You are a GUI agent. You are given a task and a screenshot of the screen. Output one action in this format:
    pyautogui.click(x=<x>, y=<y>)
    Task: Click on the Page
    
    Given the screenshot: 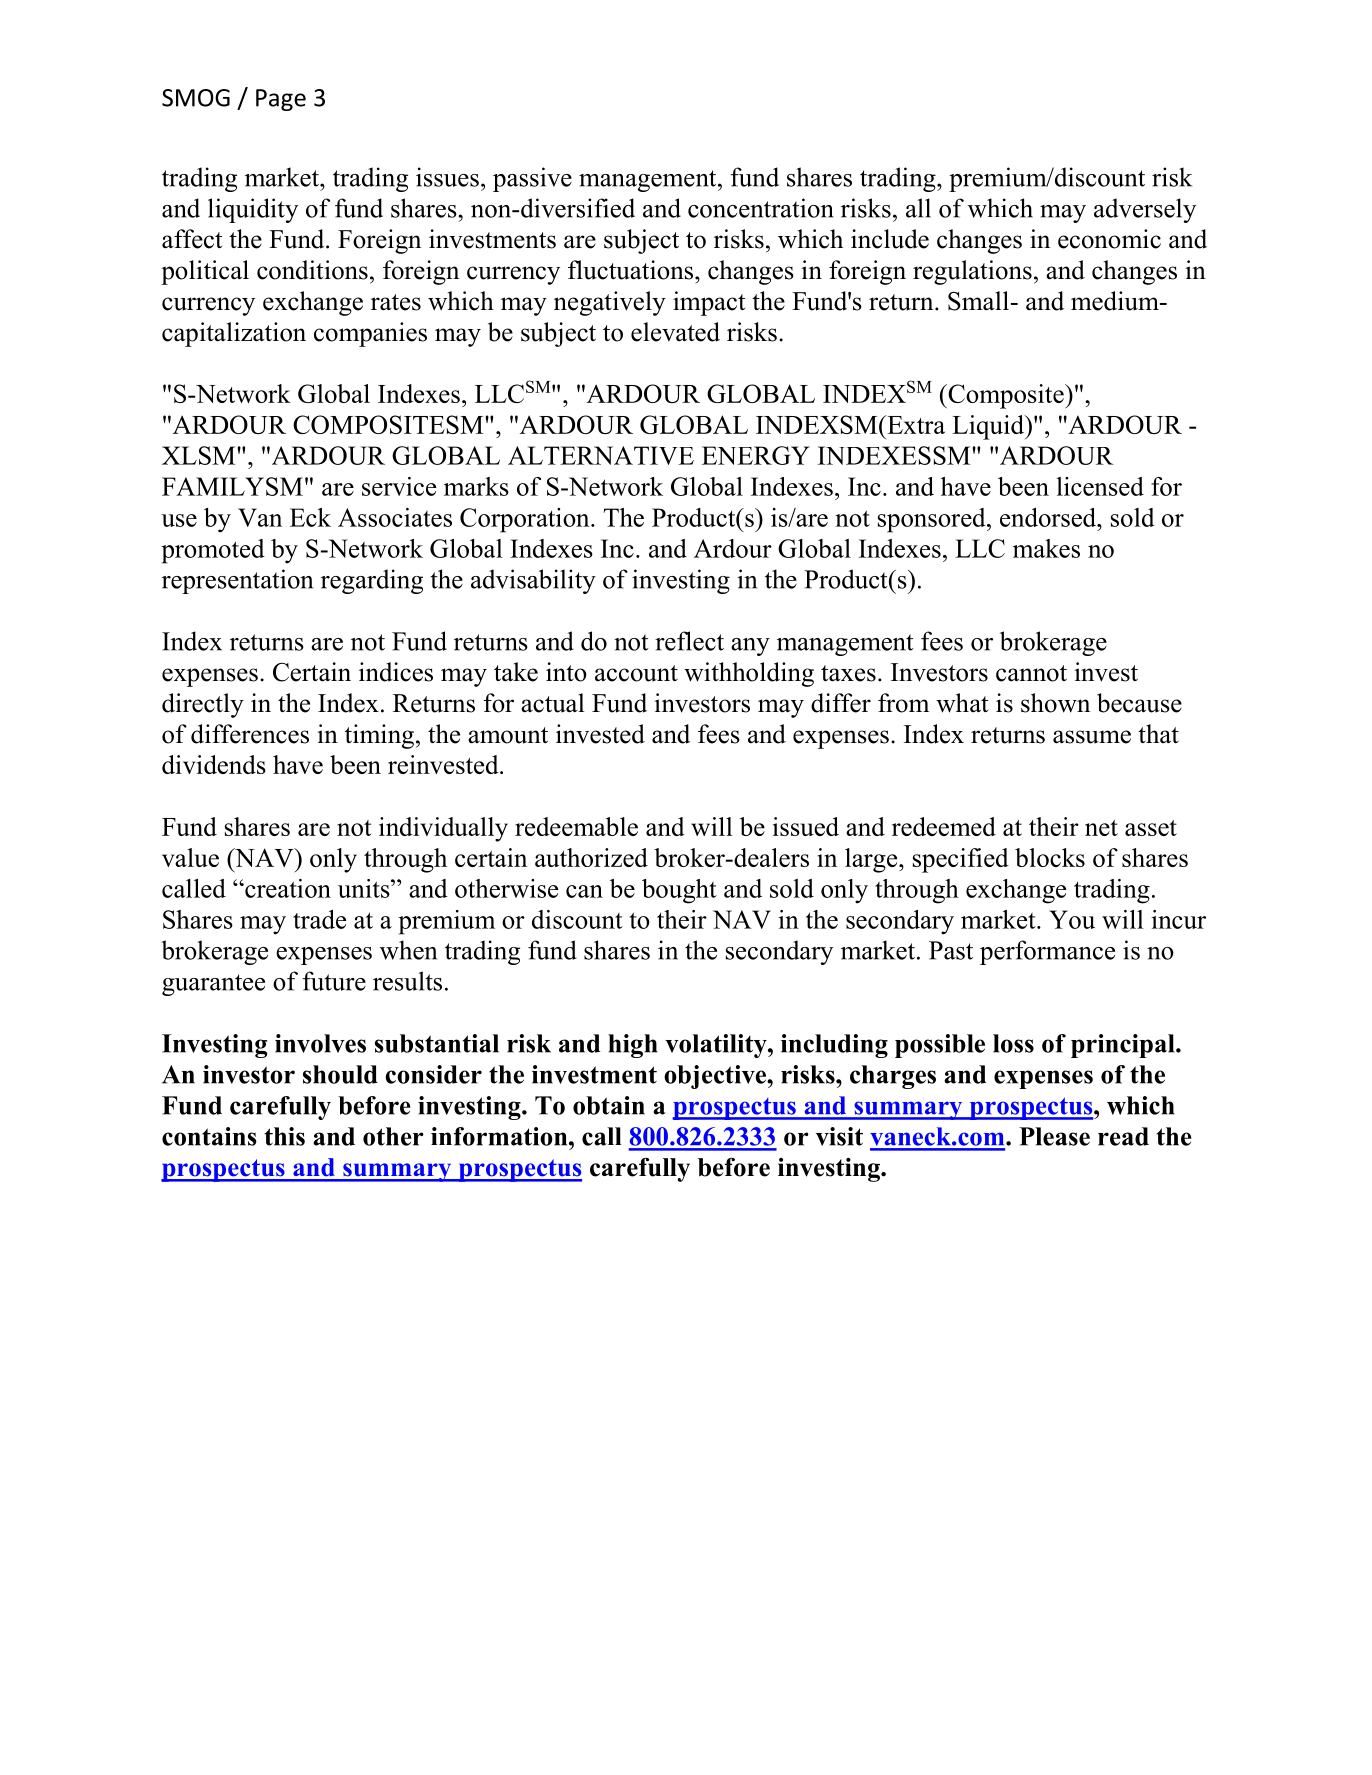 What is the action you would take?
    pyautogui.click(x=281, y=100)
